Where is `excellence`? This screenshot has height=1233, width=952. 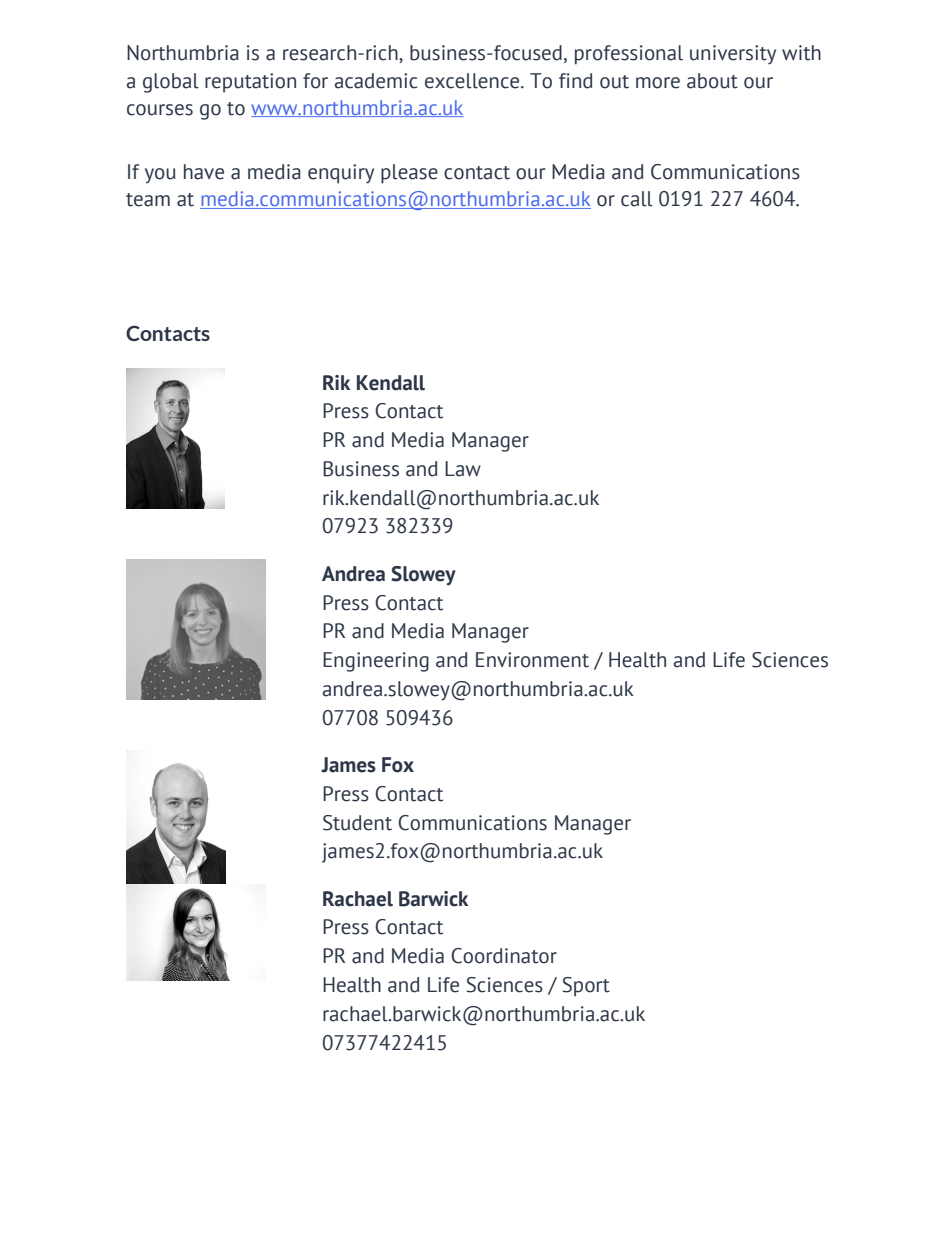
excellence is located at coordinates (473, 81).
